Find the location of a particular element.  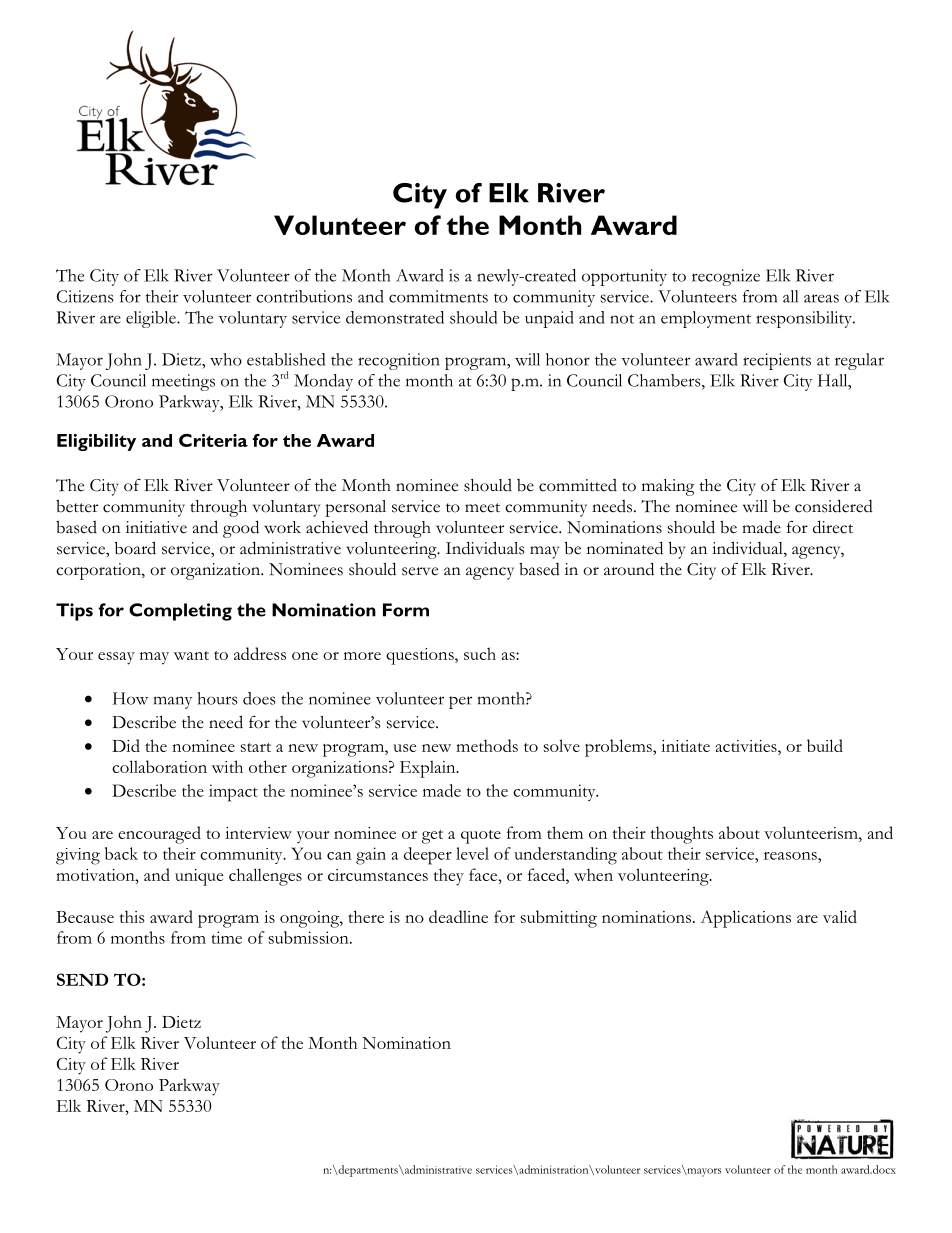

build is located at coordinates (825, 745).
